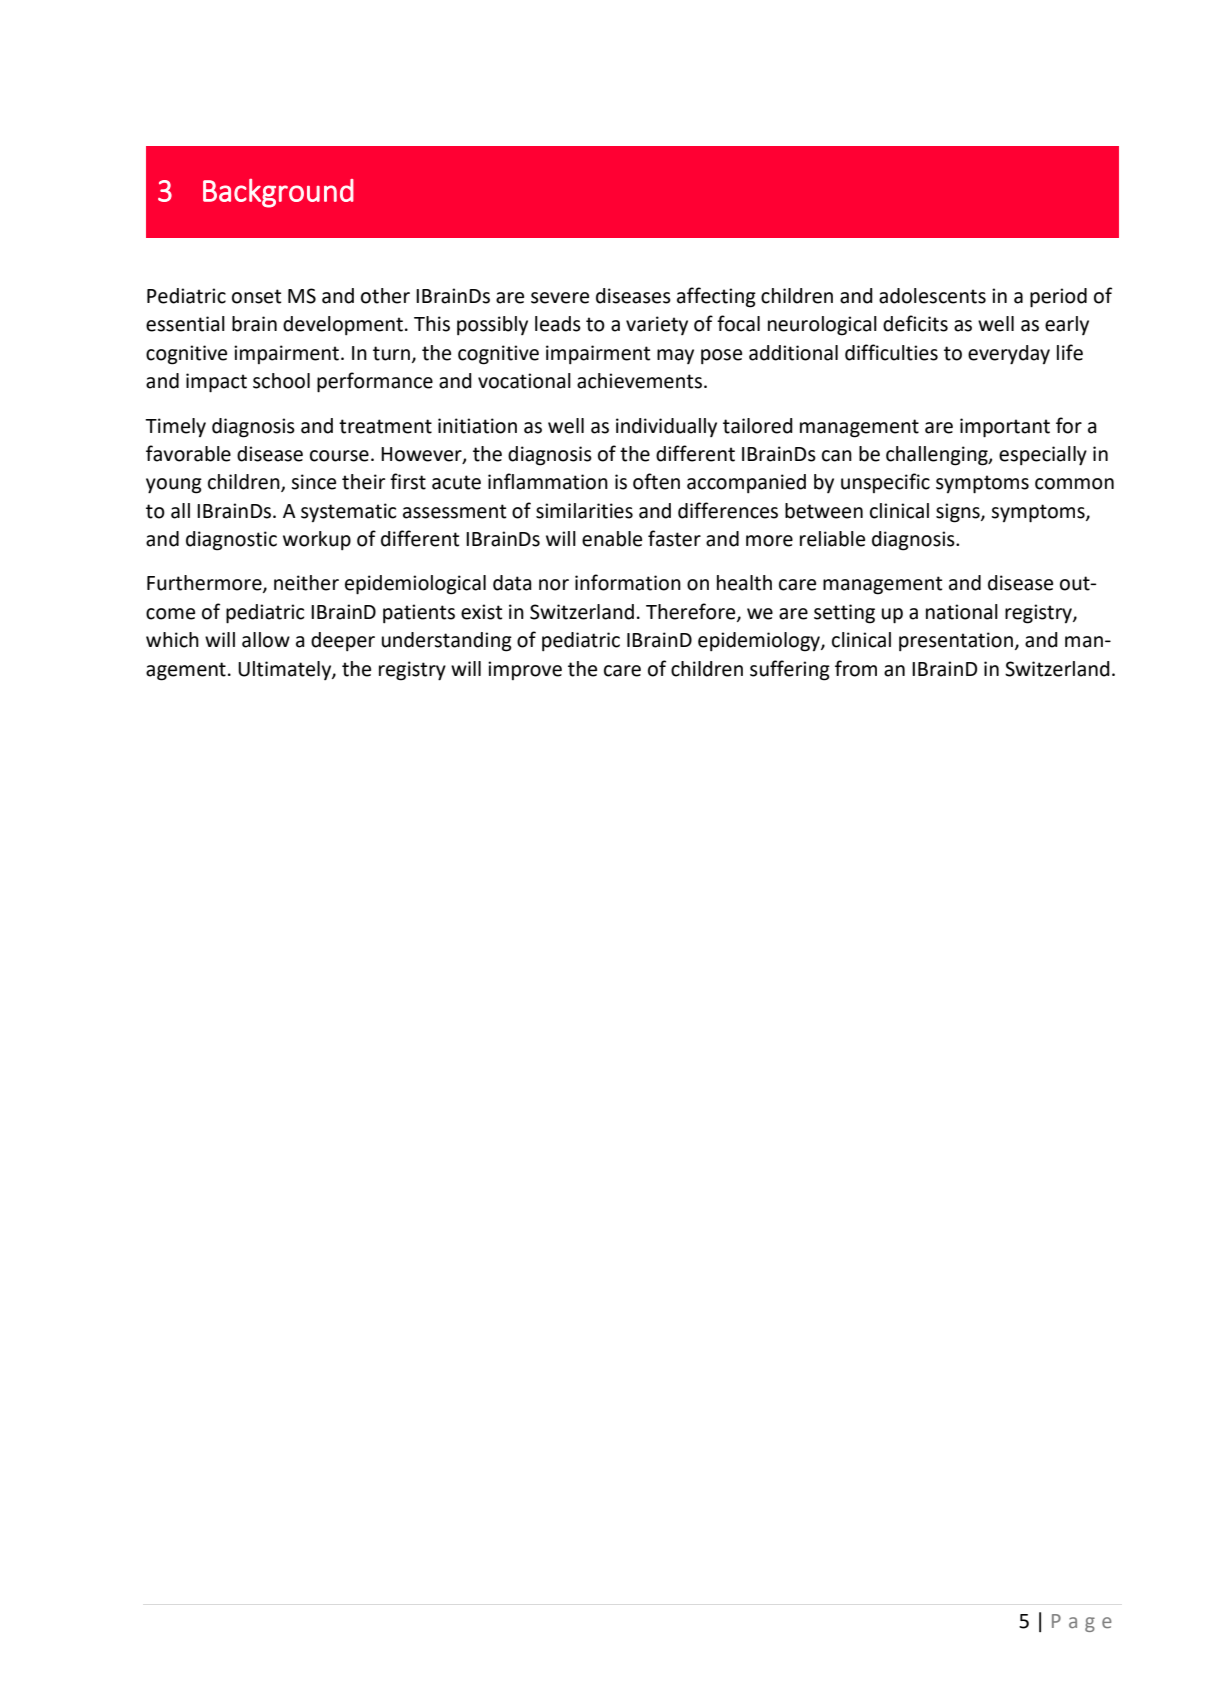  I want to click on improve, so click(525, 670).
